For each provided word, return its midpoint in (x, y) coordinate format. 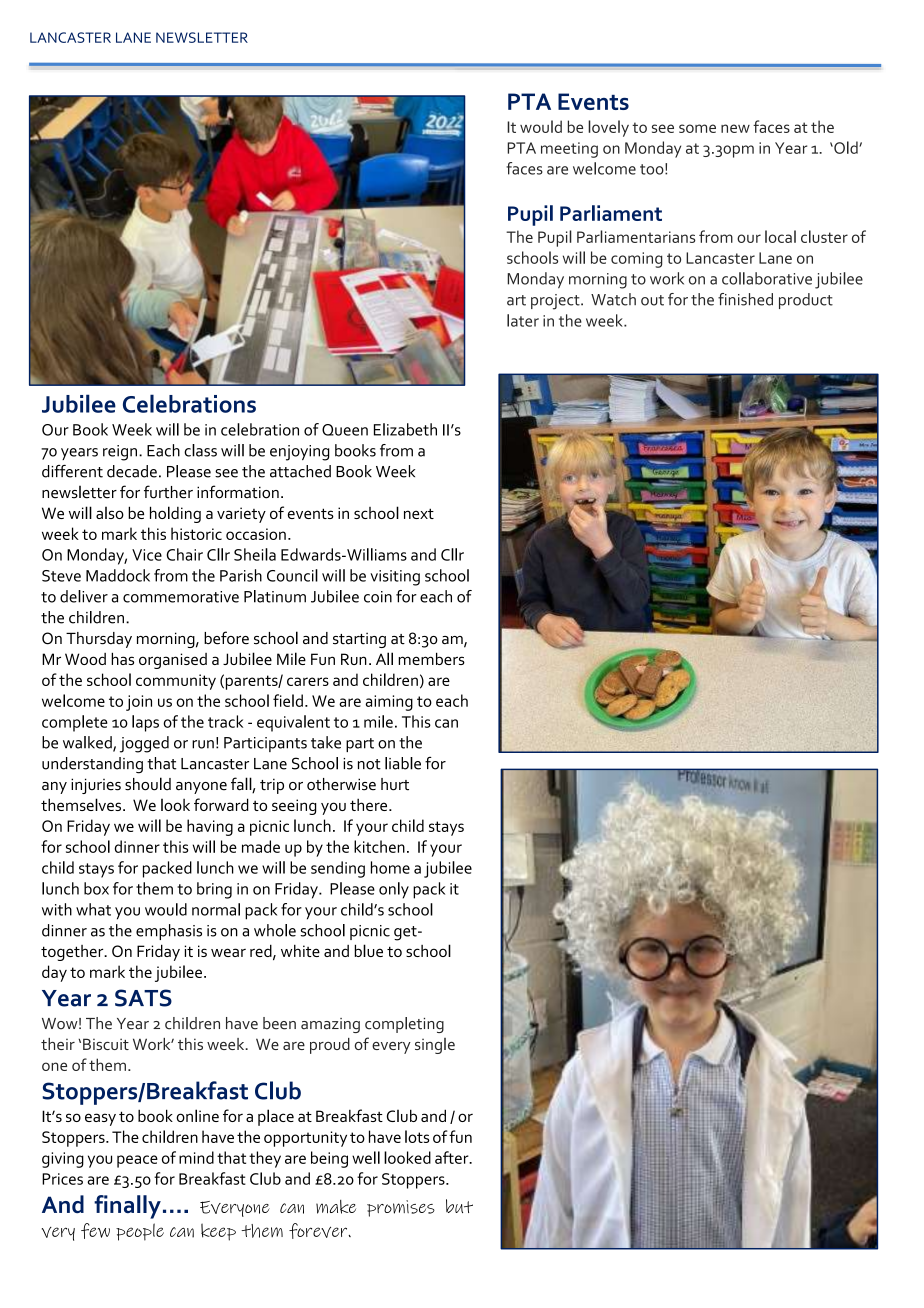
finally (127, 1207)
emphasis (169, 932)
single (435, 1046)
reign (120, 453)
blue (368, 950)
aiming (389, 703)
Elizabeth (405, 429)
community (176, 682)
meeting (569, 150)
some (697, 128)
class (200, 450)
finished (745, 299)
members (431, 658)
